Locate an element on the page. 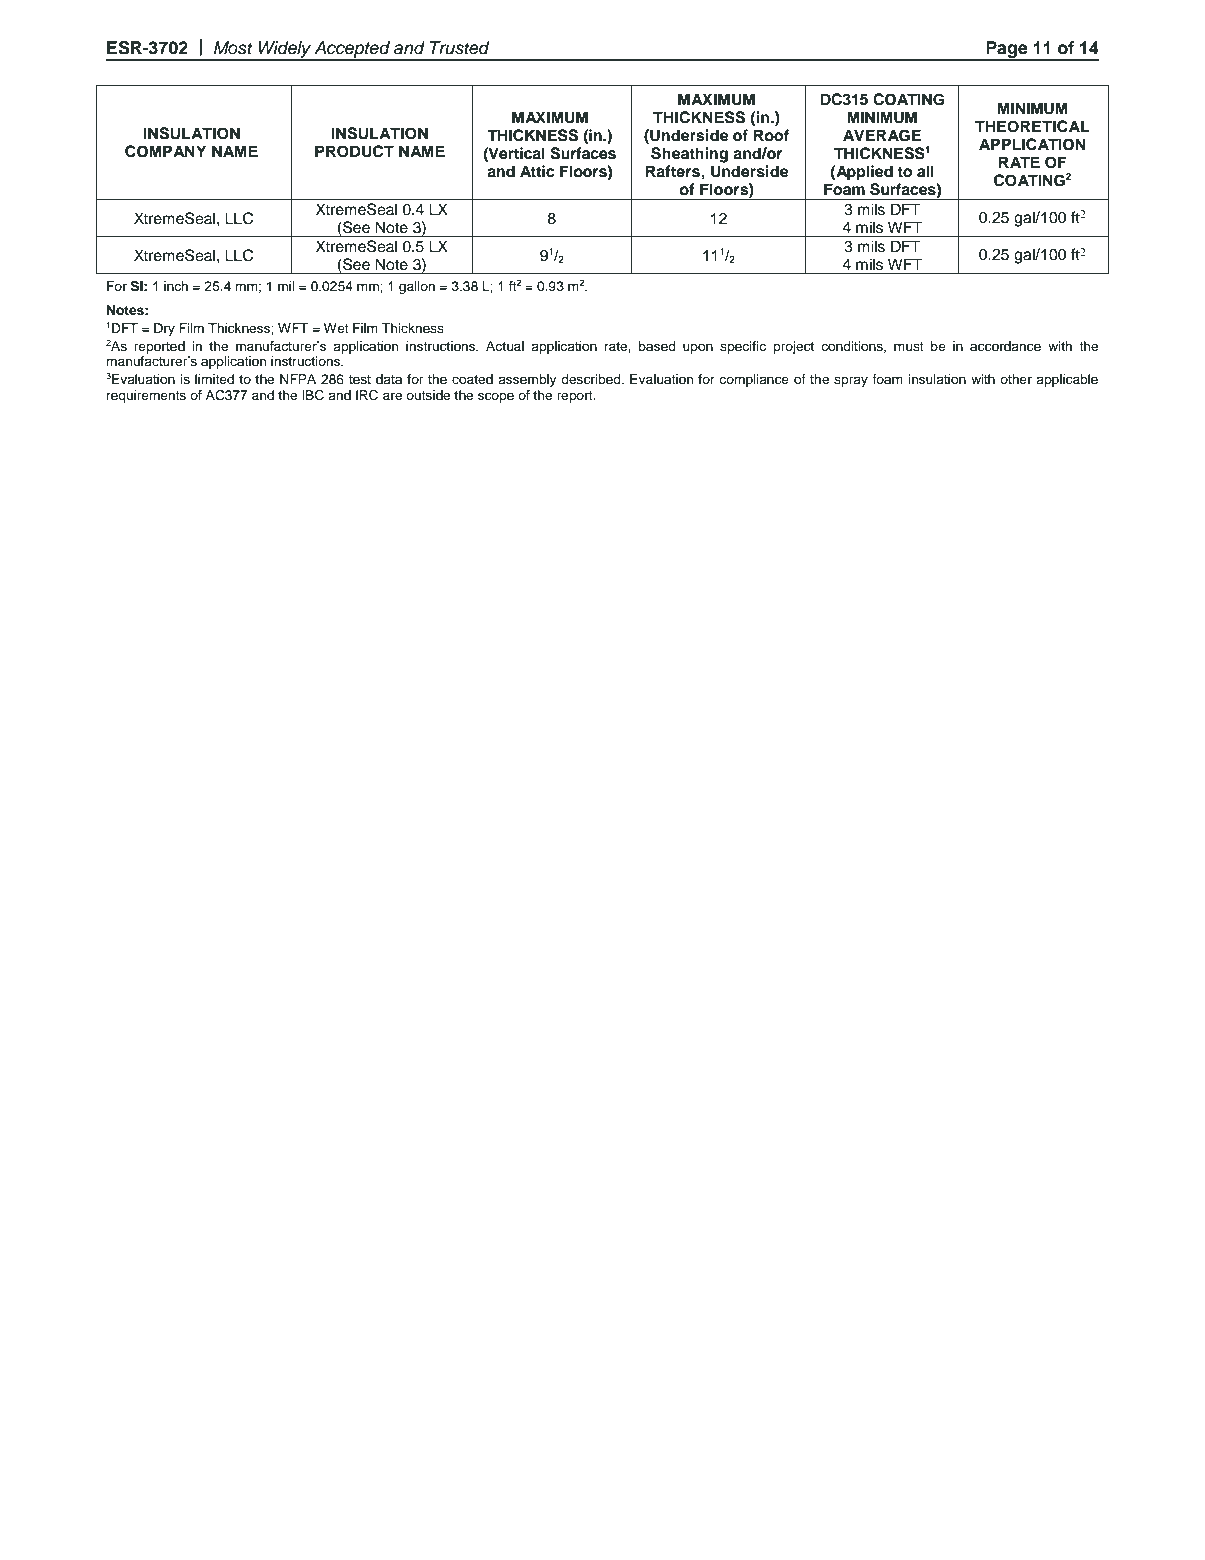  NFPA is located at coordinates (298, 379).
